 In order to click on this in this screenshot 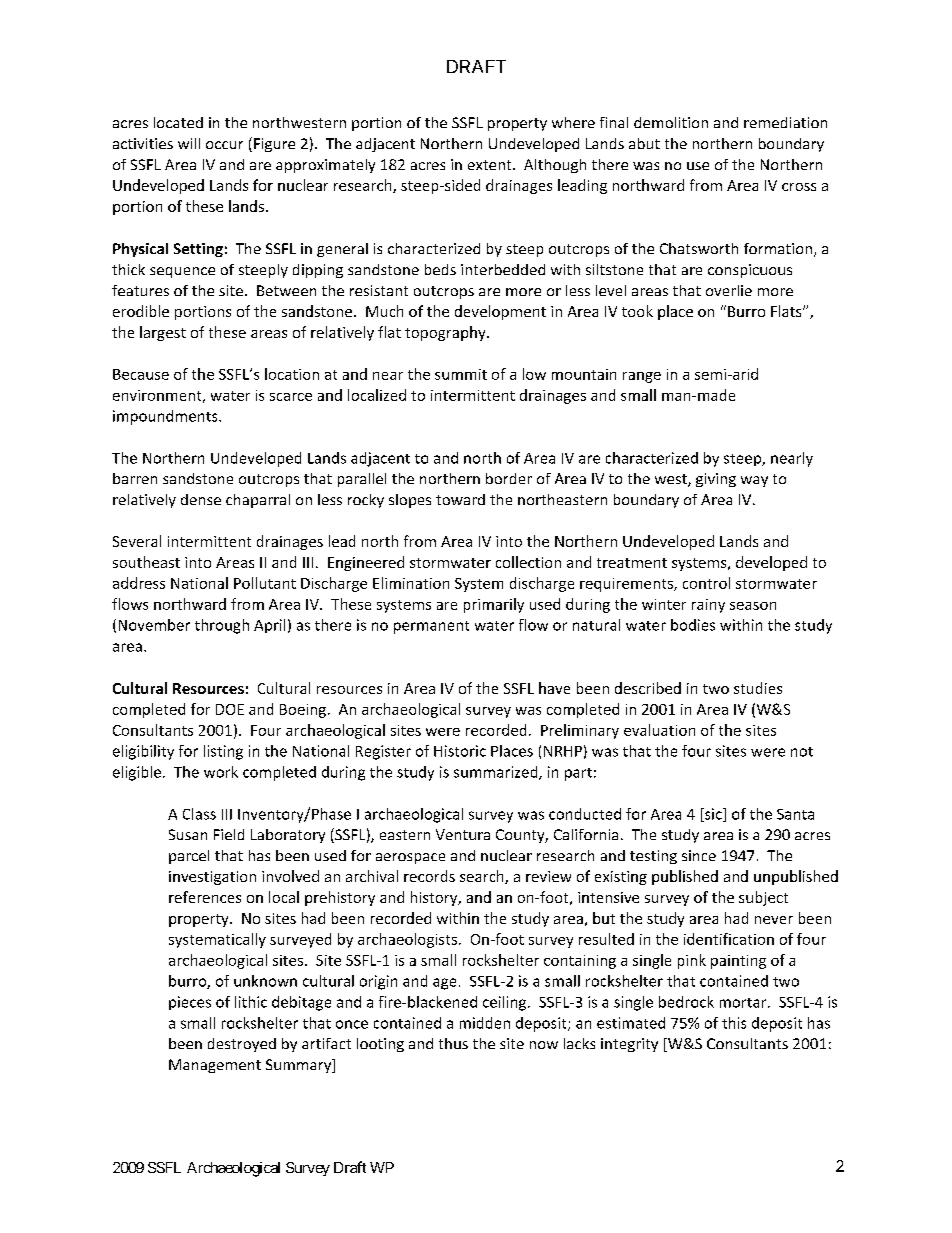, I will do `click(734, 1023)`.
